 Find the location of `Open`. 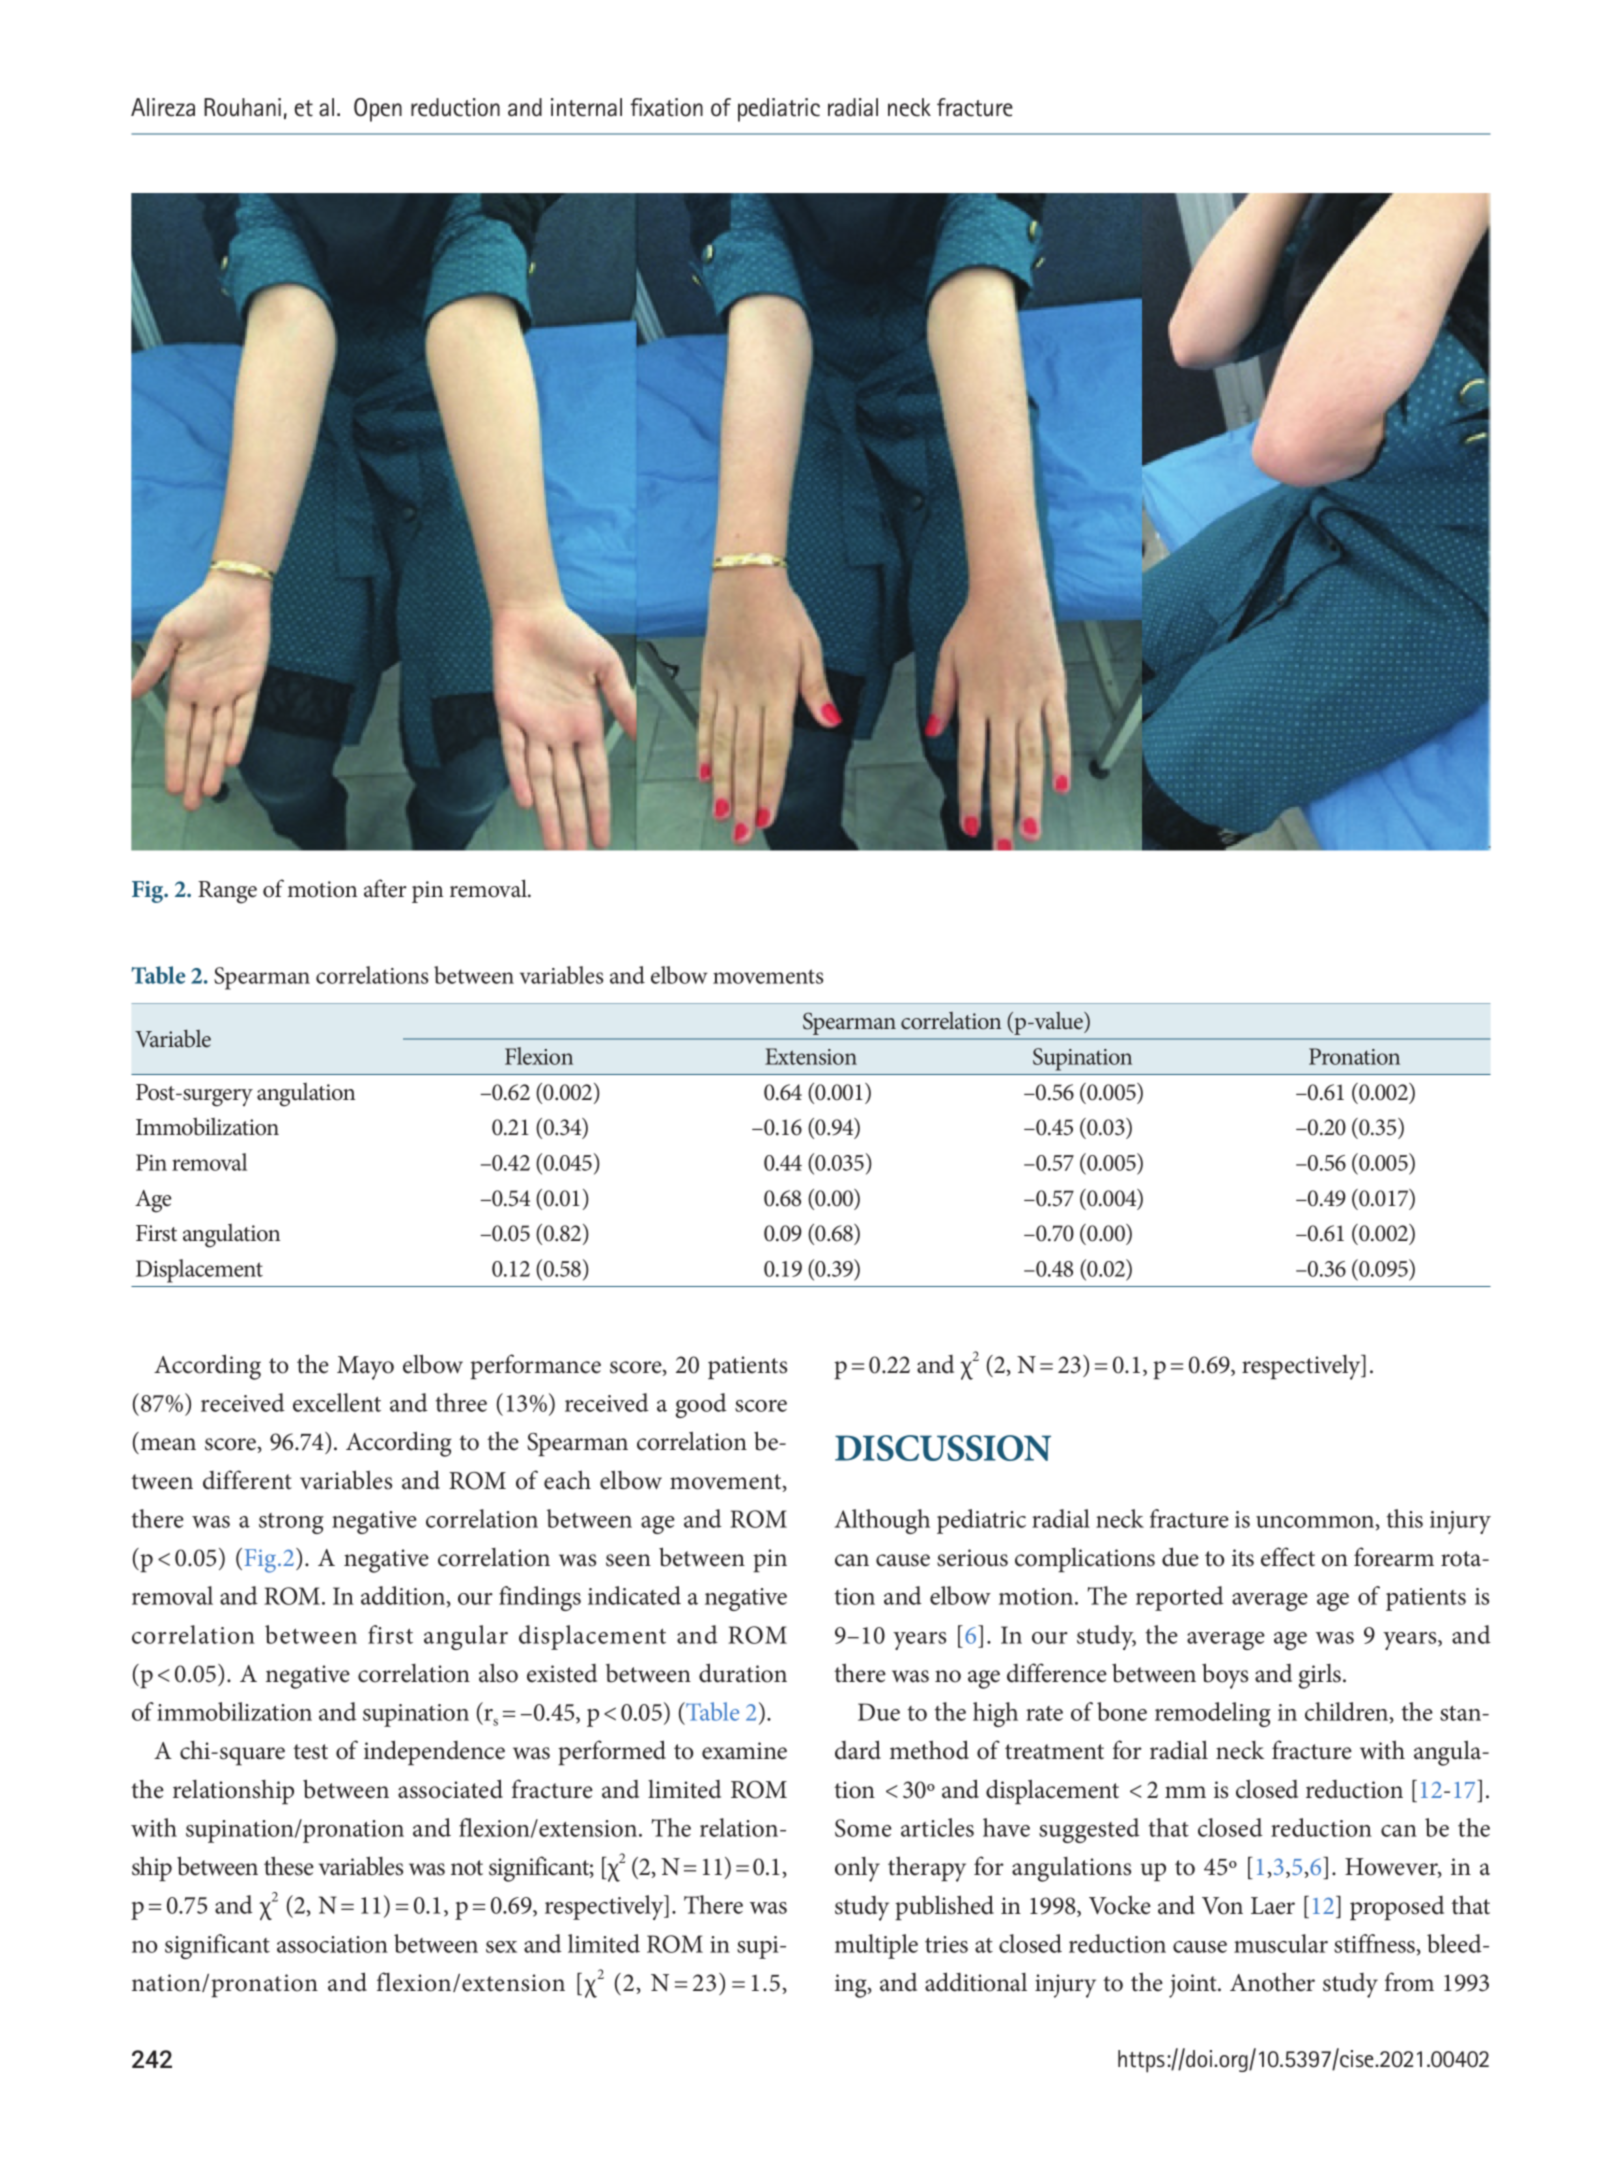

Open is located at coordinates (378, 110).
